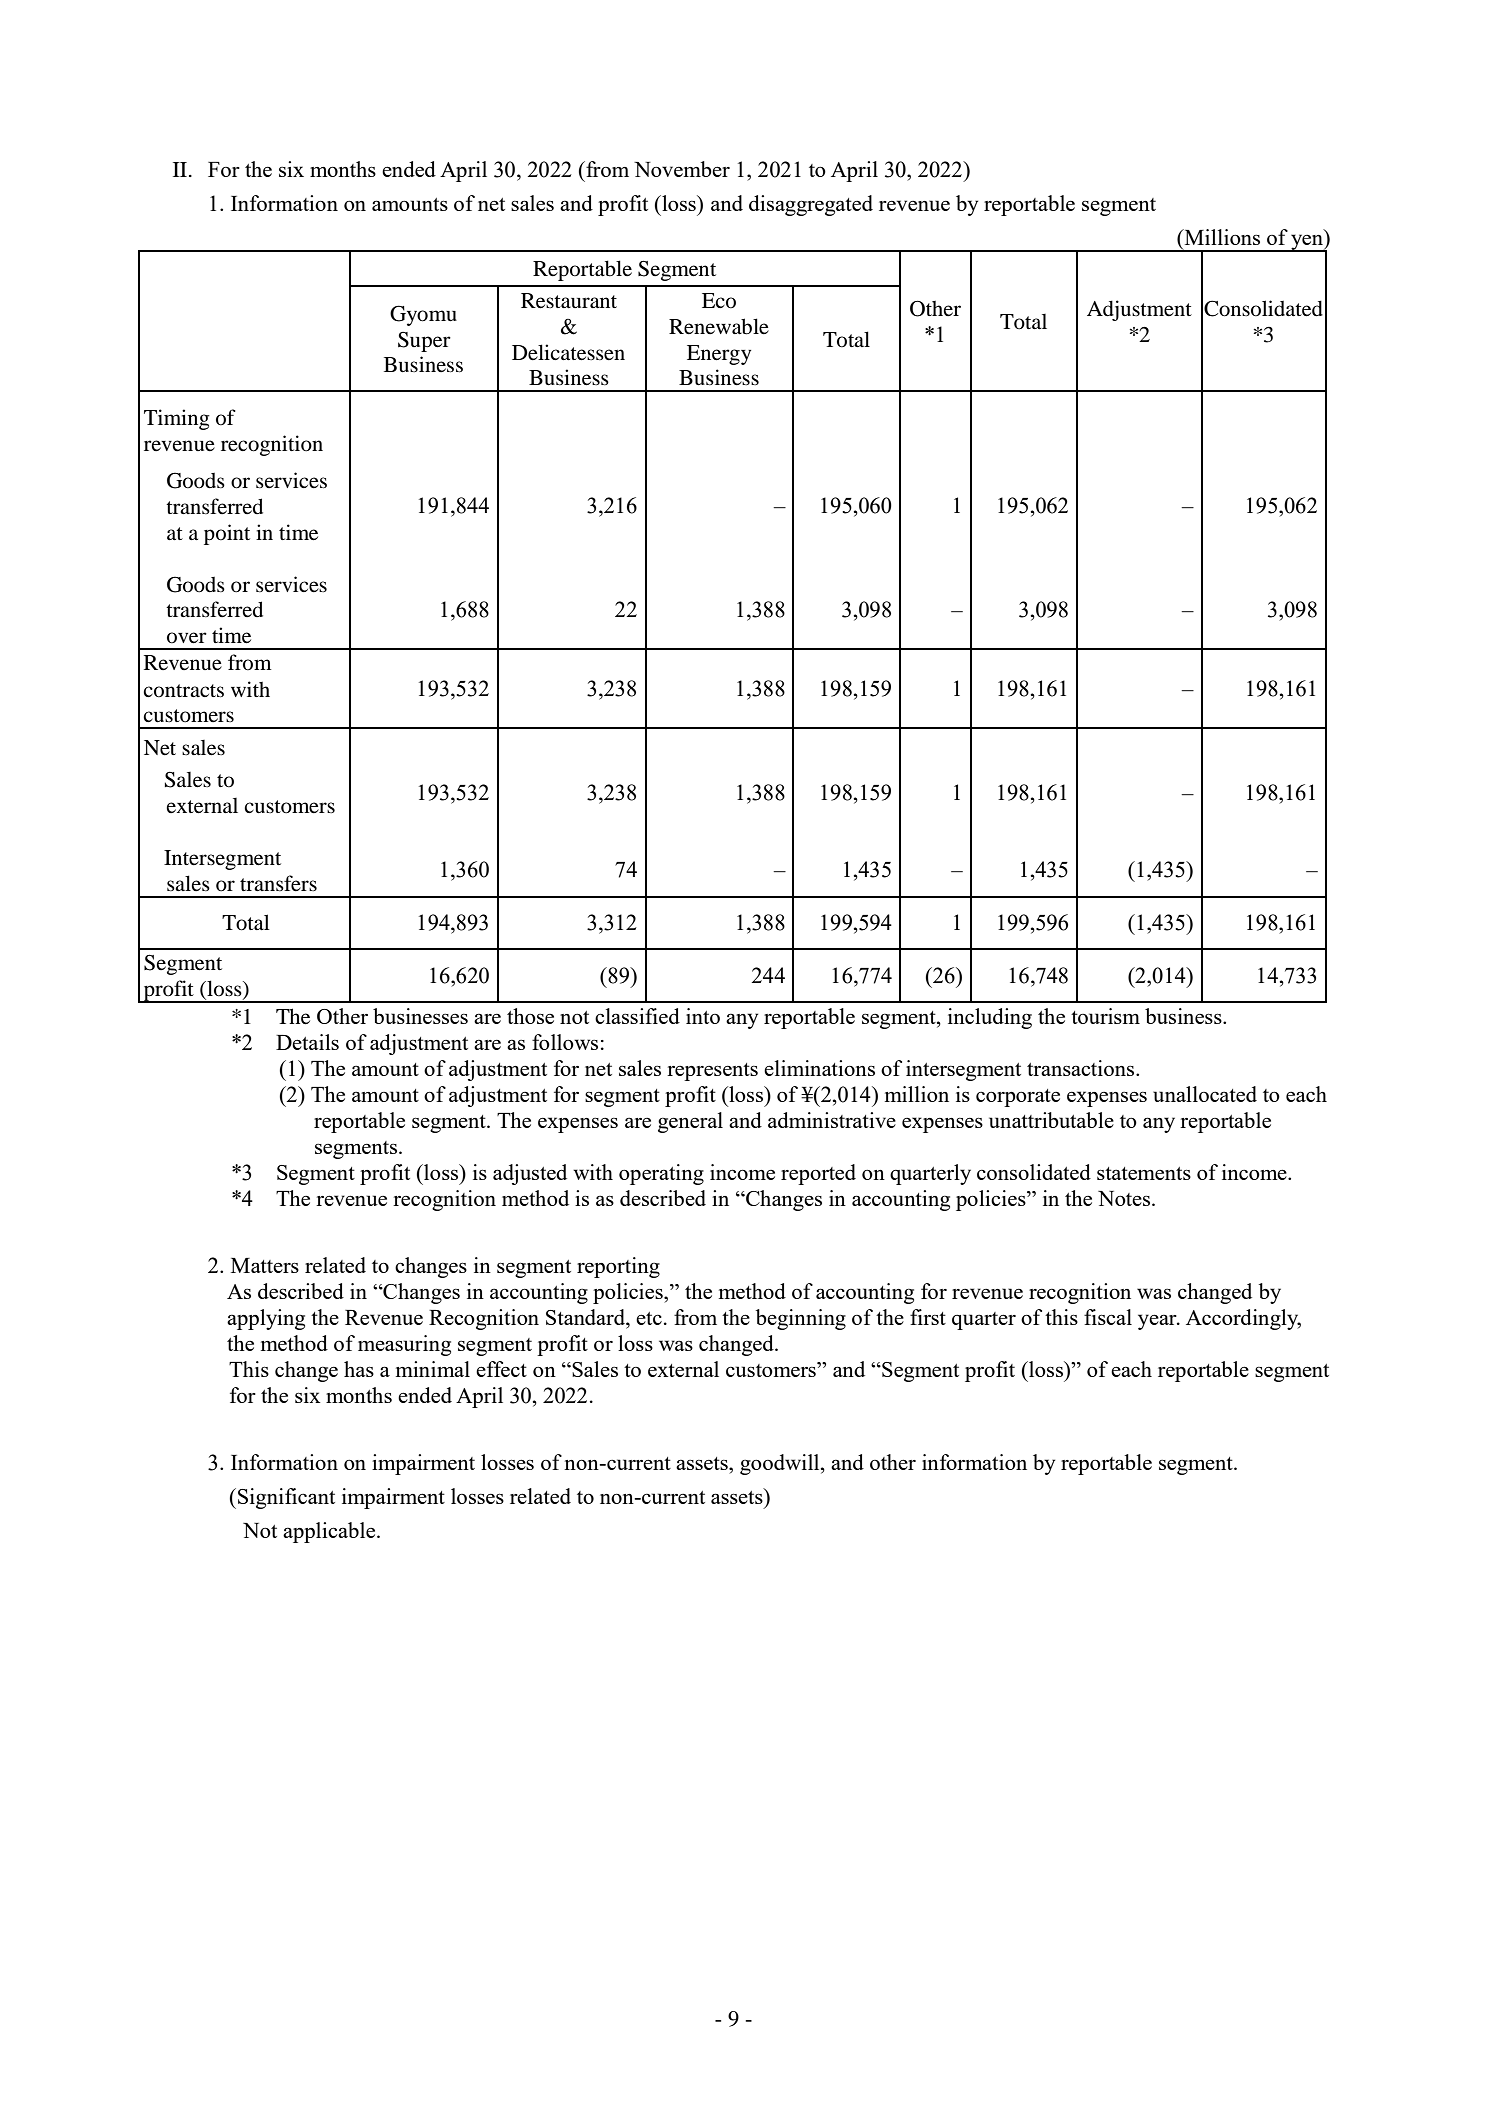  Describe the element at coordinates (278, 883) in the screenshot. I see `transfers` at that location.
